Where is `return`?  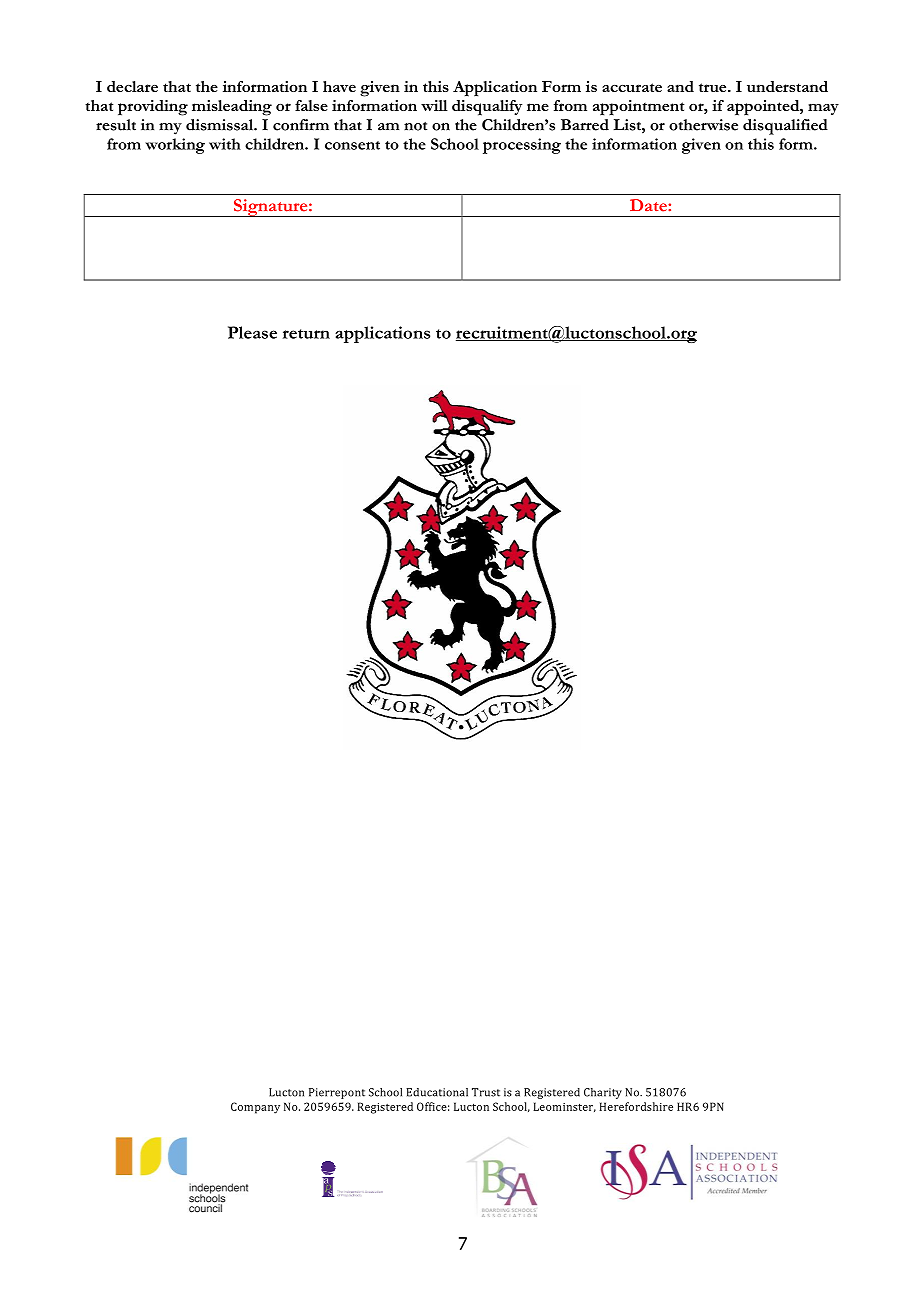 return is located at coordinates (306, 334).
